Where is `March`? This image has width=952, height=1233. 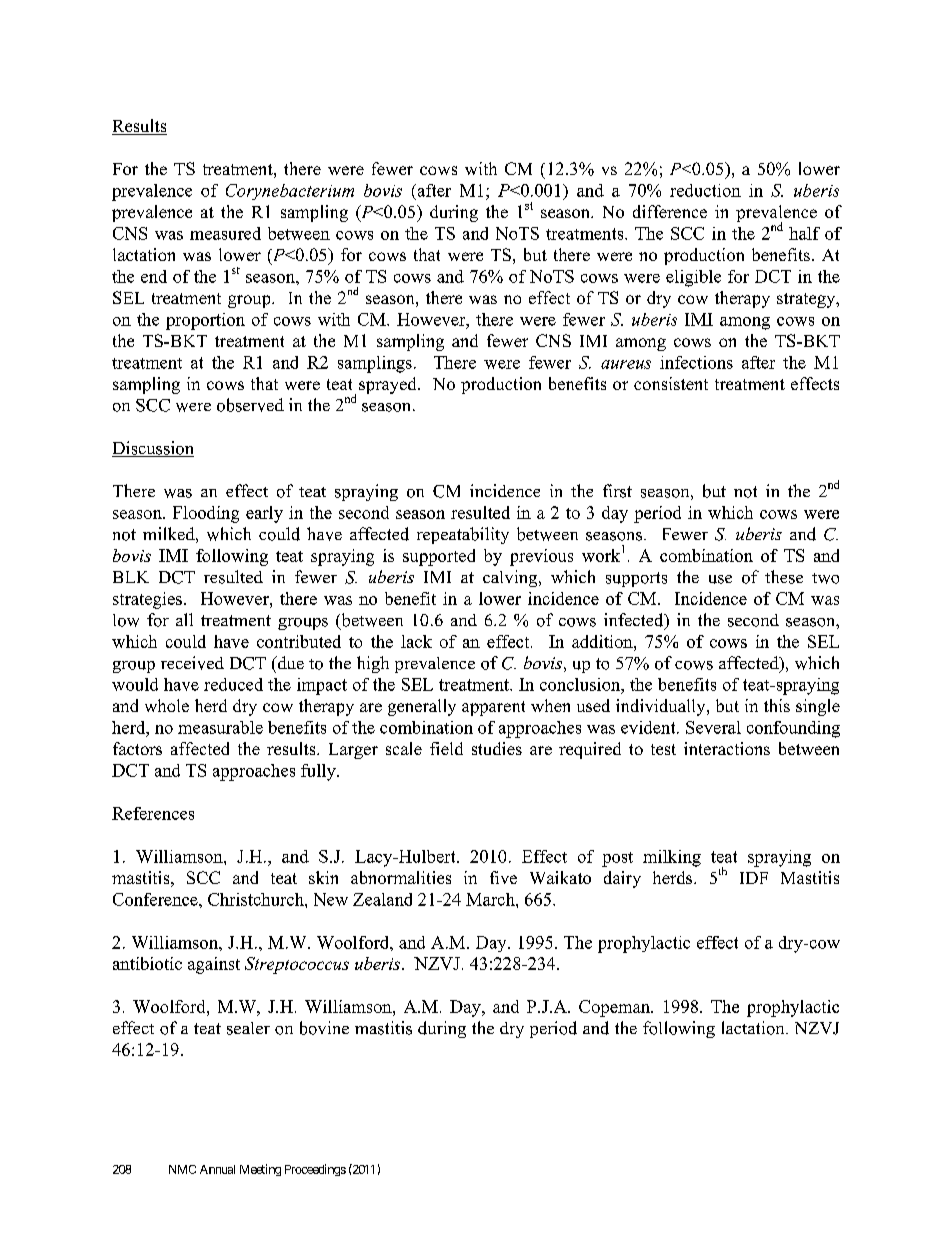 March is located at coordinates (491, 899).
